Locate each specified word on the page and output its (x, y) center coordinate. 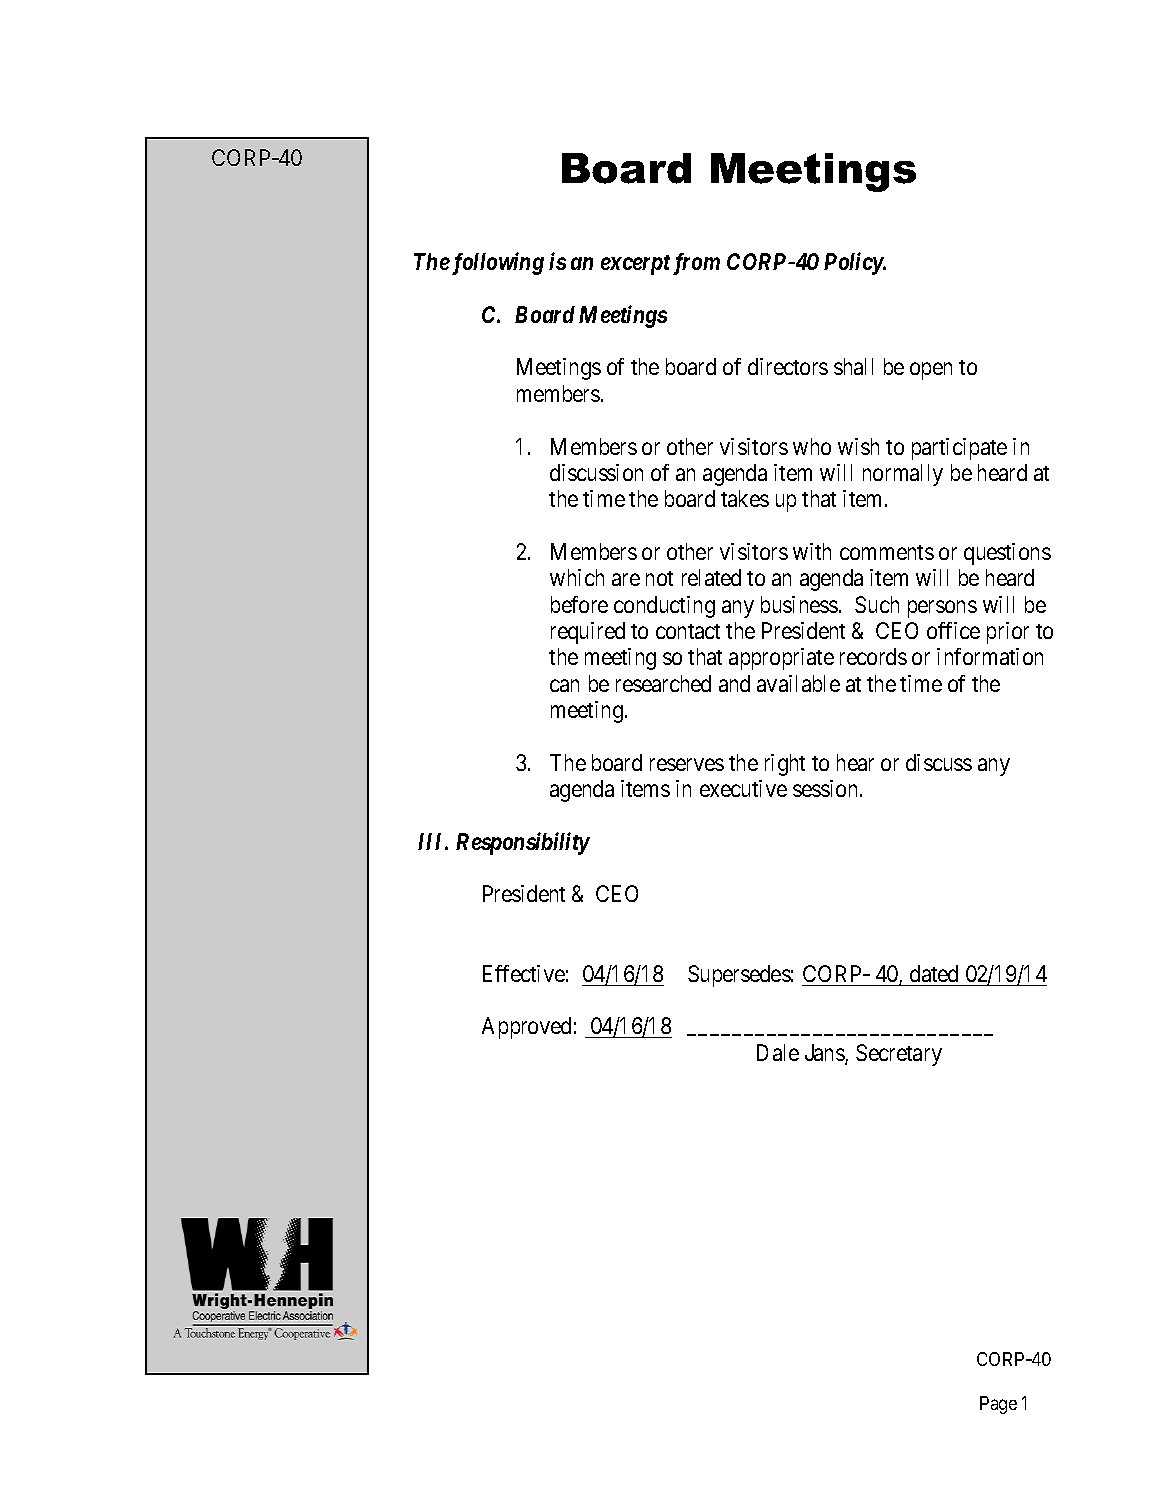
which (577, 577)
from (696, 264)
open (931, 371)
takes (745, 498)
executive (743, 788)
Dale (778, 1052)
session (827, 788)
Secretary (899, 1055)
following (496, 263)
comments (887, 552)
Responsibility (523, 843)
